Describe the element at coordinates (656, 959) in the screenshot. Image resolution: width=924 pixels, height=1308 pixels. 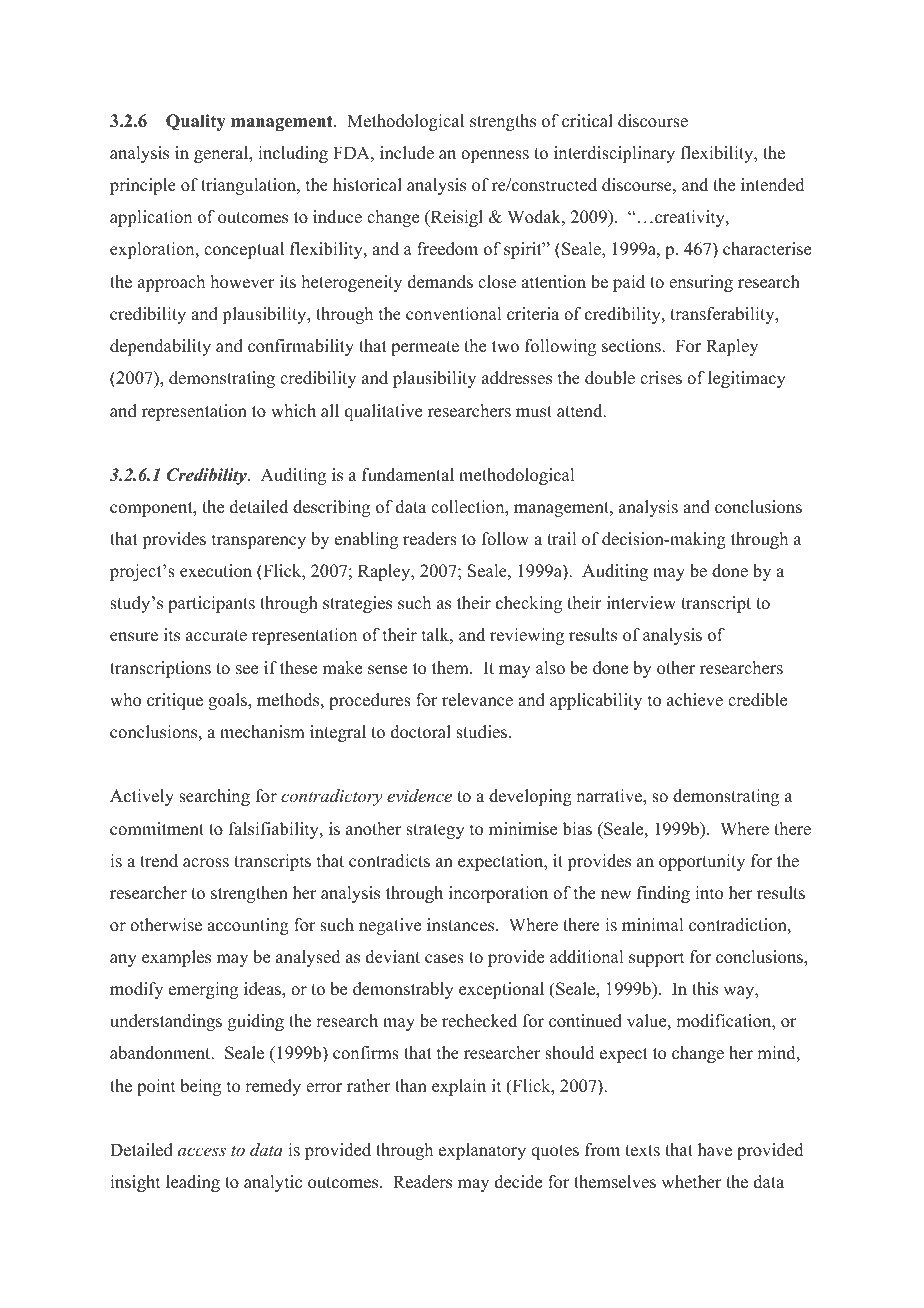
I see `support` at that location.
